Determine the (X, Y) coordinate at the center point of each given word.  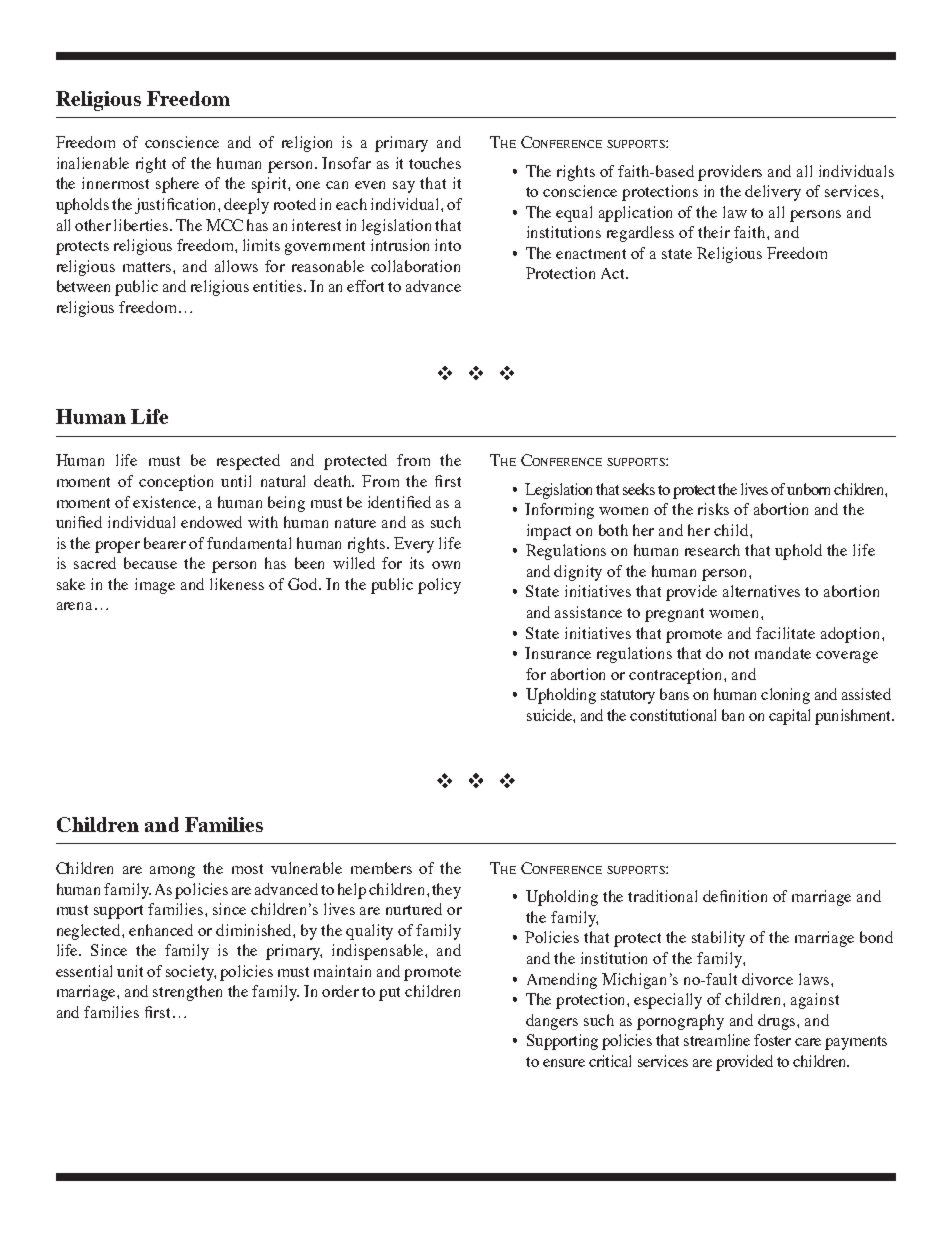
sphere (177, 185)
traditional (662, 896)
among (172, 872)
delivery (773, 193)
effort (365, 286)
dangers (552, 1022)
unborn (811, 489)
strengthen (187, 993)
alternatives (761, 591)
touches (435, 163)
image (155, 586)
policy (439, 586)
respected (248, 462)
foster (772, 1040)
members (381, 868)
